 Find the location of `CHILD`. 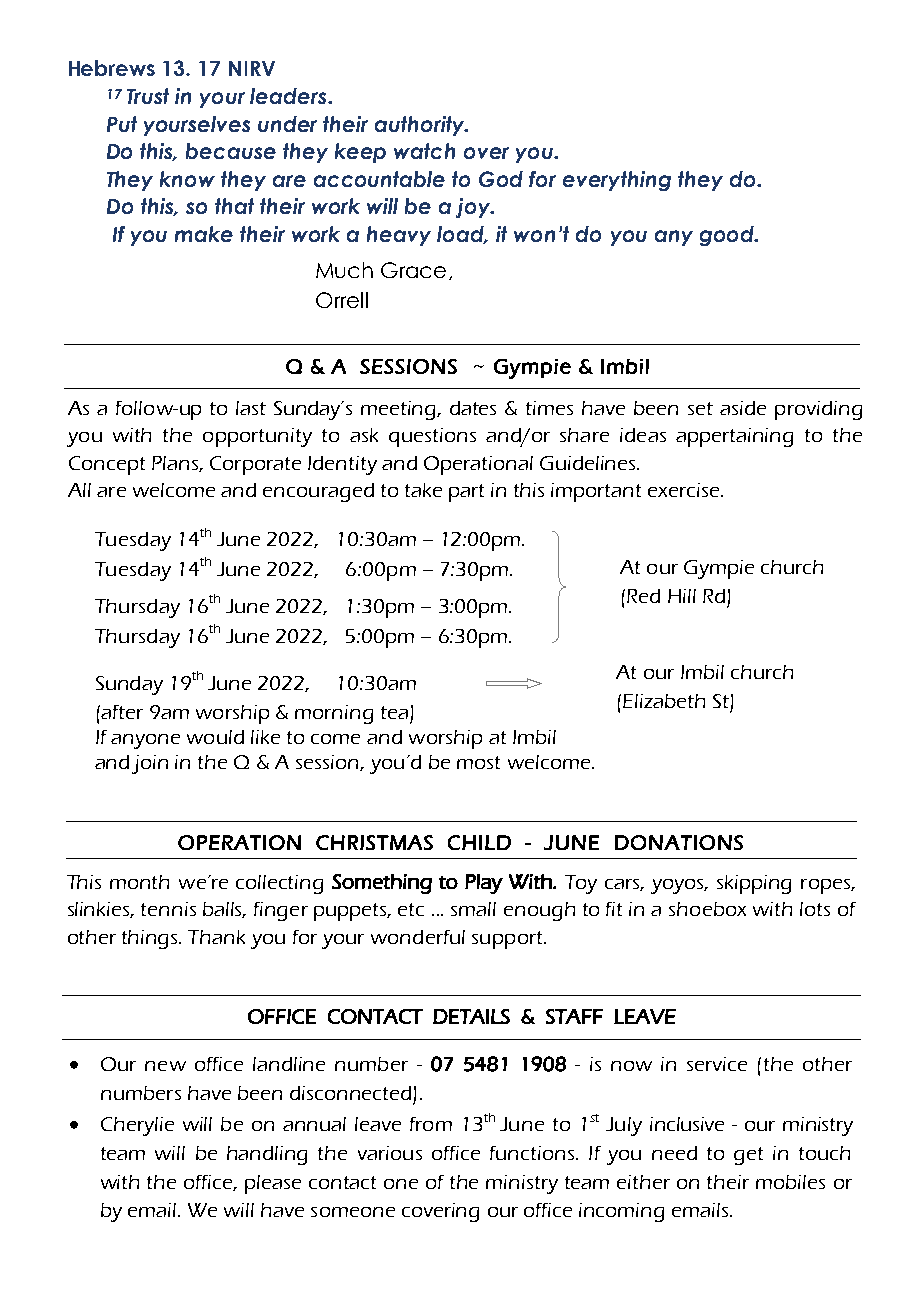

CHILD is located at coordinates (479, 842).
